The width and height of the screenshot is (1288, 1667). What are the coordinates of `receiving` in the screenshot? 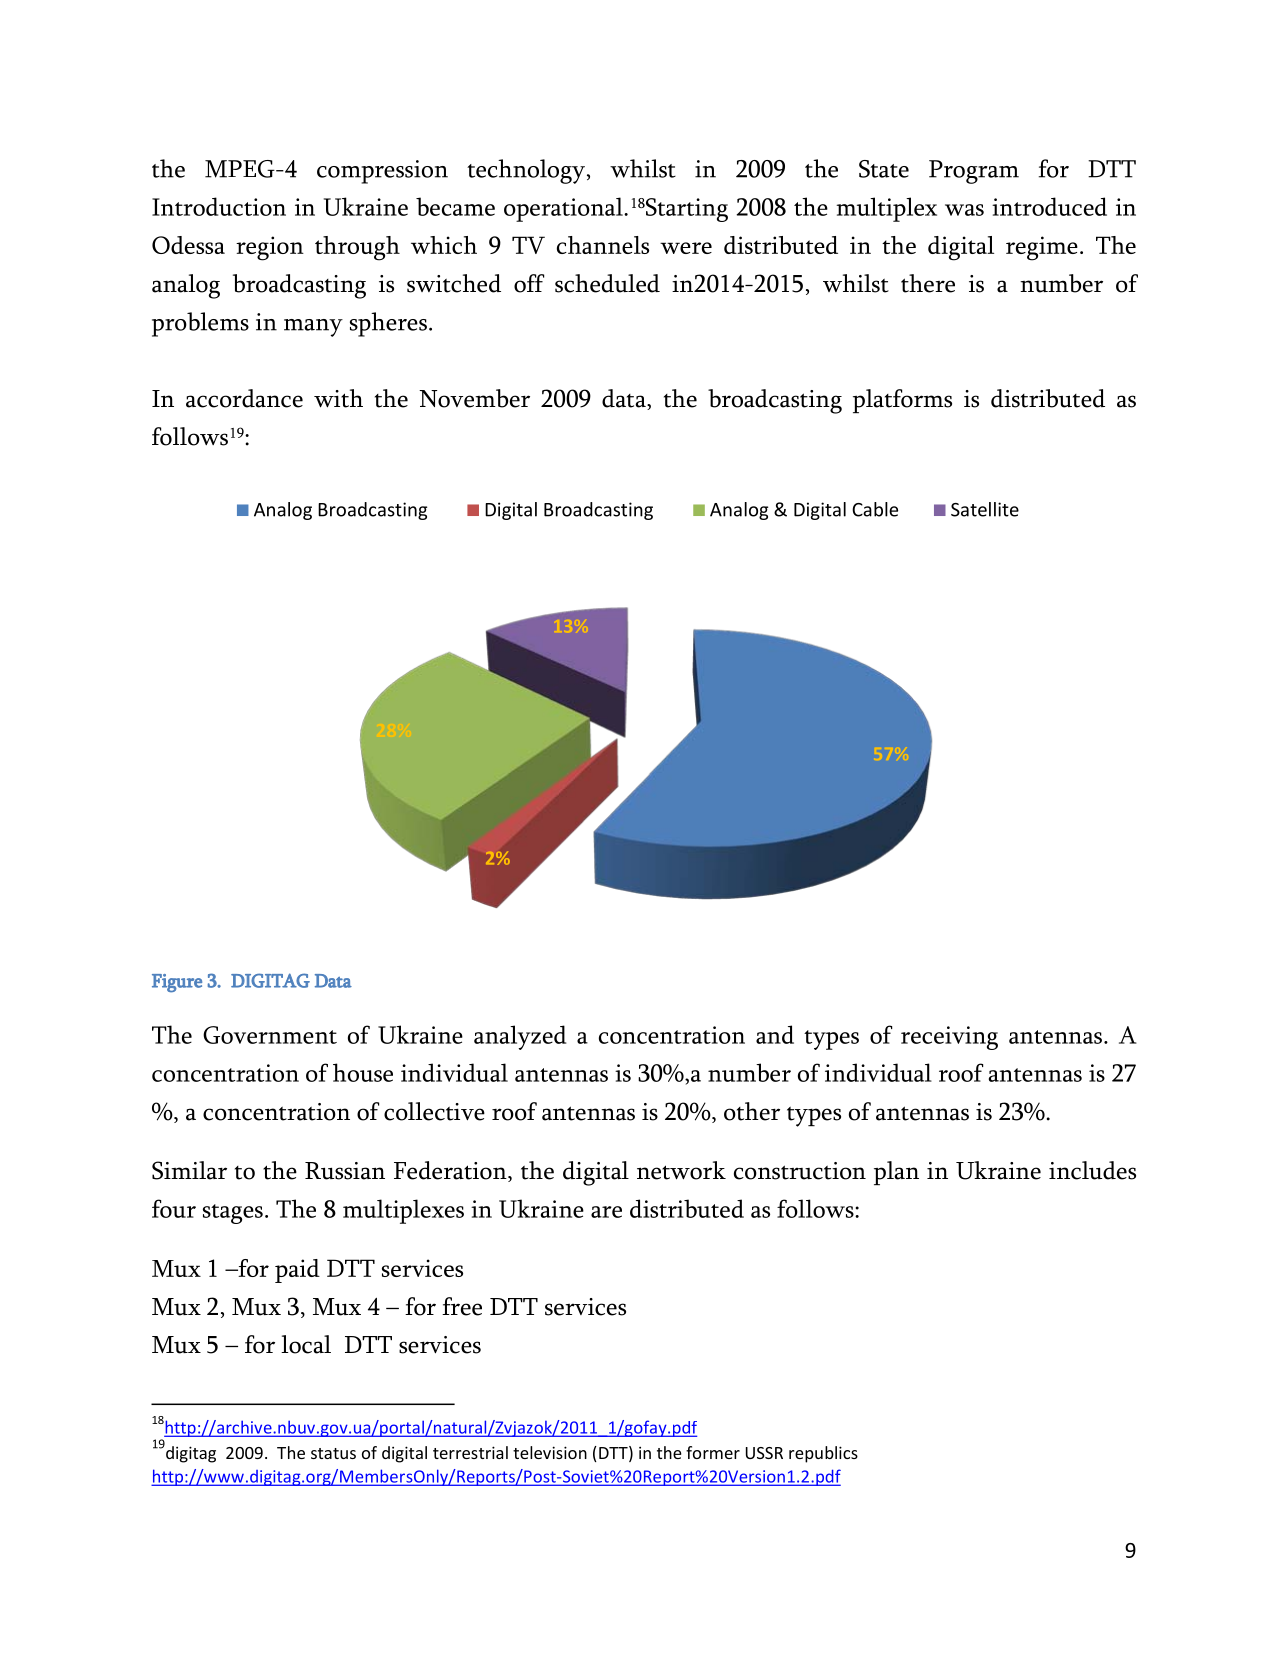 It's located at (949, 1038).
